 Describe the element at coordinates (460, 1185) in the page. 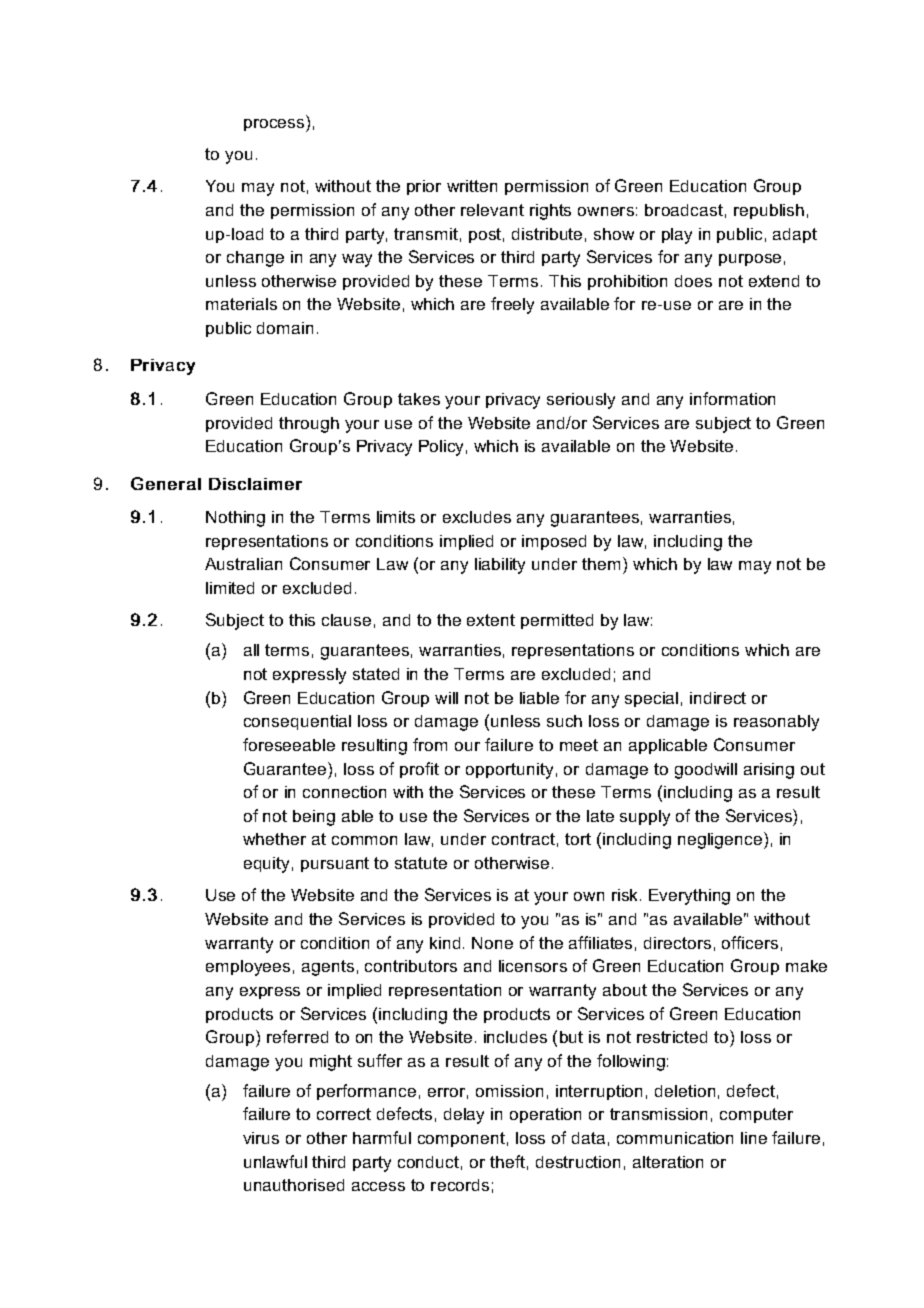

I see `records` at that location.
